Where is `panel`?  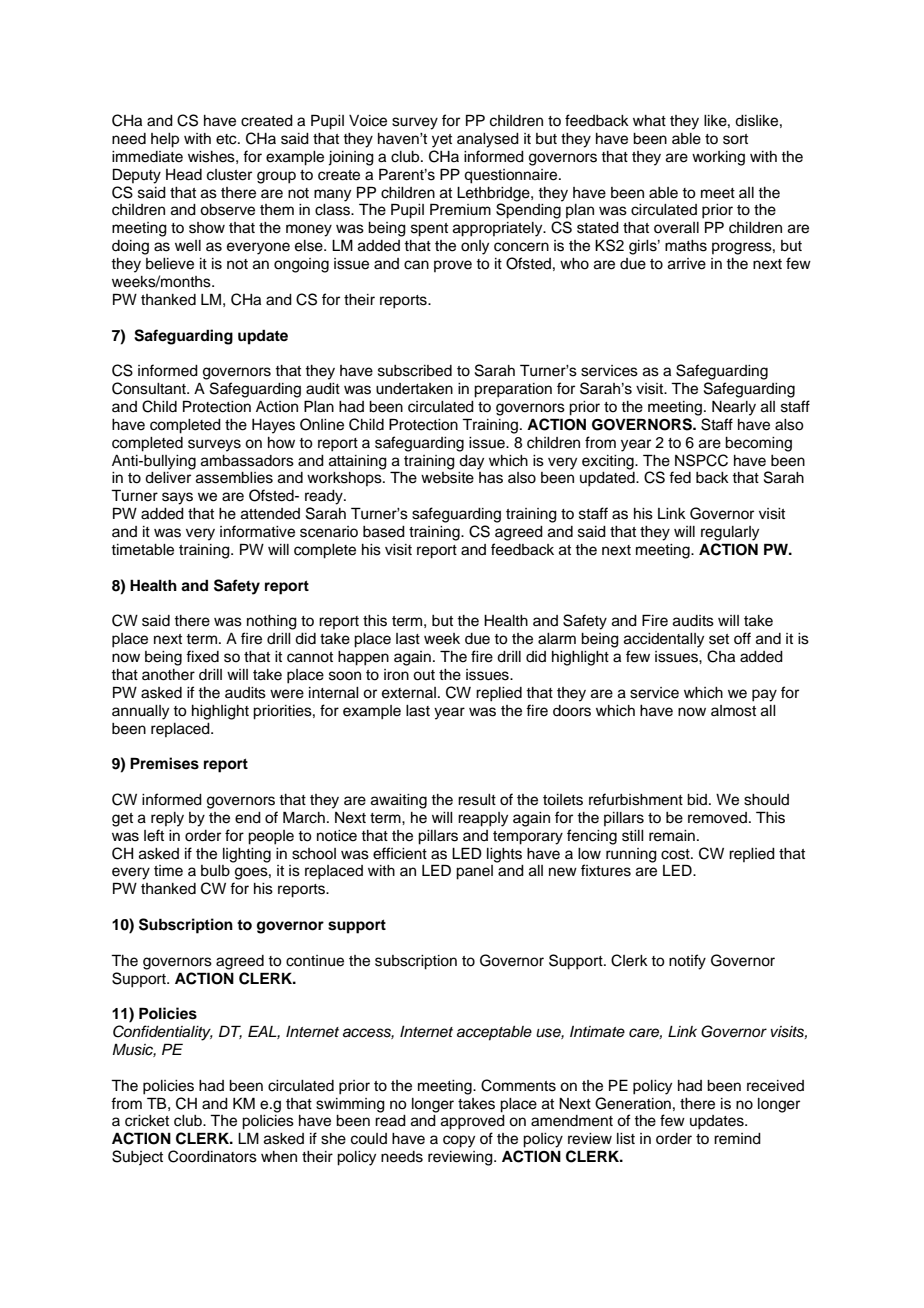
panel is located at coordinates (474, 872).
